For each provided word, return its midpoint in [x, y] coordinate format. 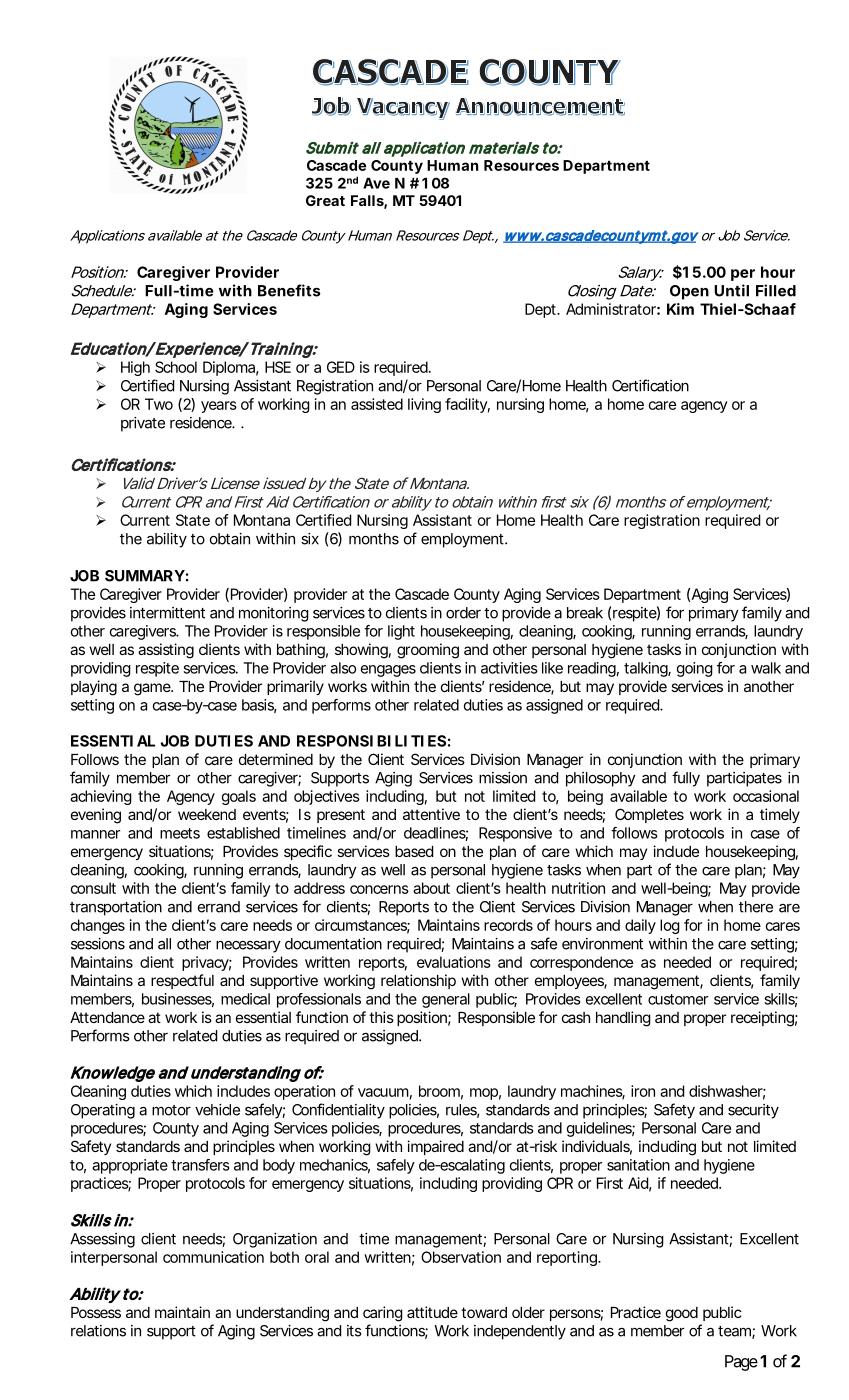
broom [441, 1092]
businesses [178, 1000]
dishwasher [727, 1092]
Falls [369, 202]
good [682, 1314]
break [585, 613]
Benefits [289, 290]
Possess [96, 1312]
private [143, 424]
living [424, 405]
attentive [431, 814]
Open [689, 292]
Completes [649, 815]
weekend [207, 814]
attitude [432, 1312]
